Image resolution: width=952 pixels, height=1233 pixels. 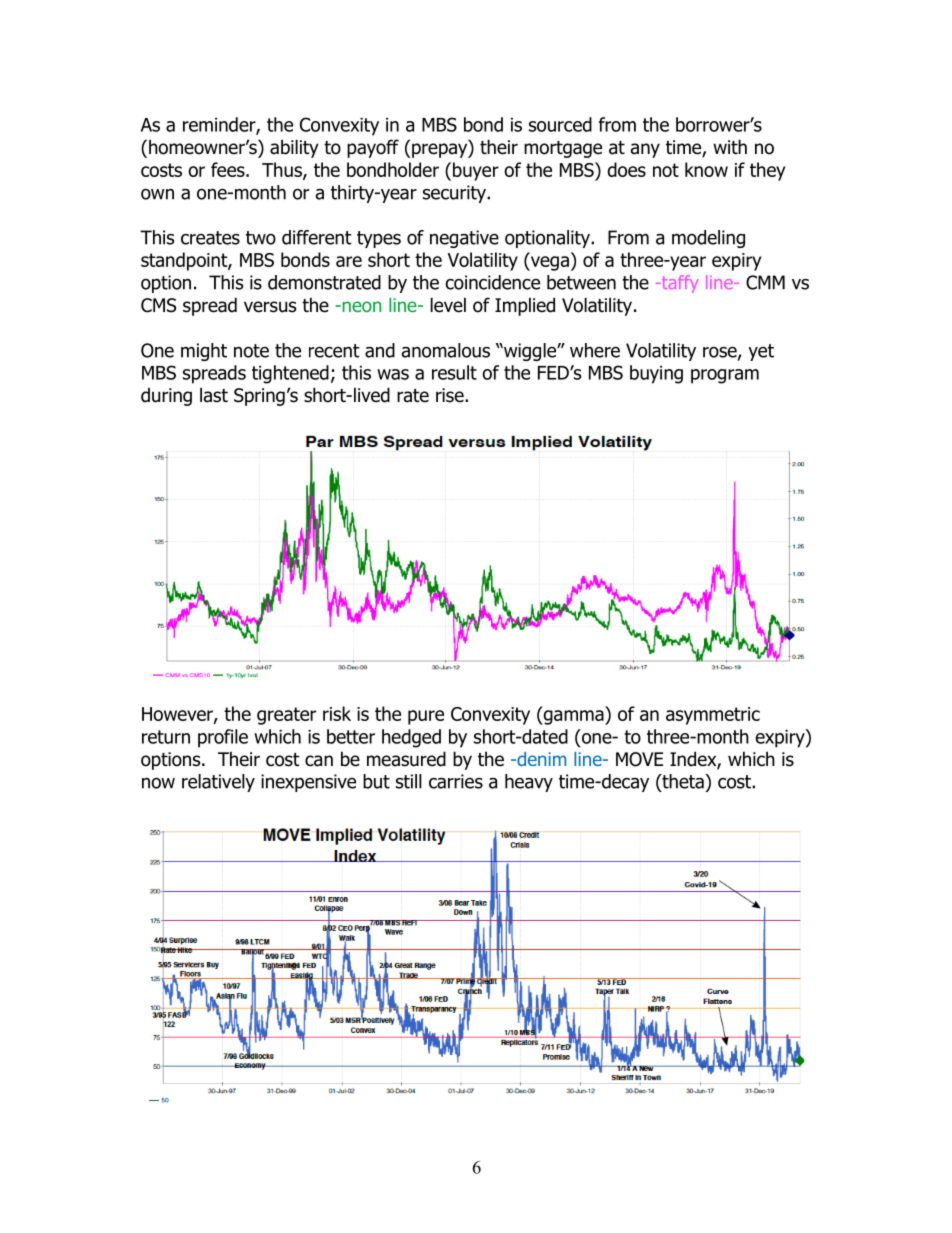 What do you see at coordinates (730, 146) in the screenshot?
I see `with` at bounding box center [730, 146].
